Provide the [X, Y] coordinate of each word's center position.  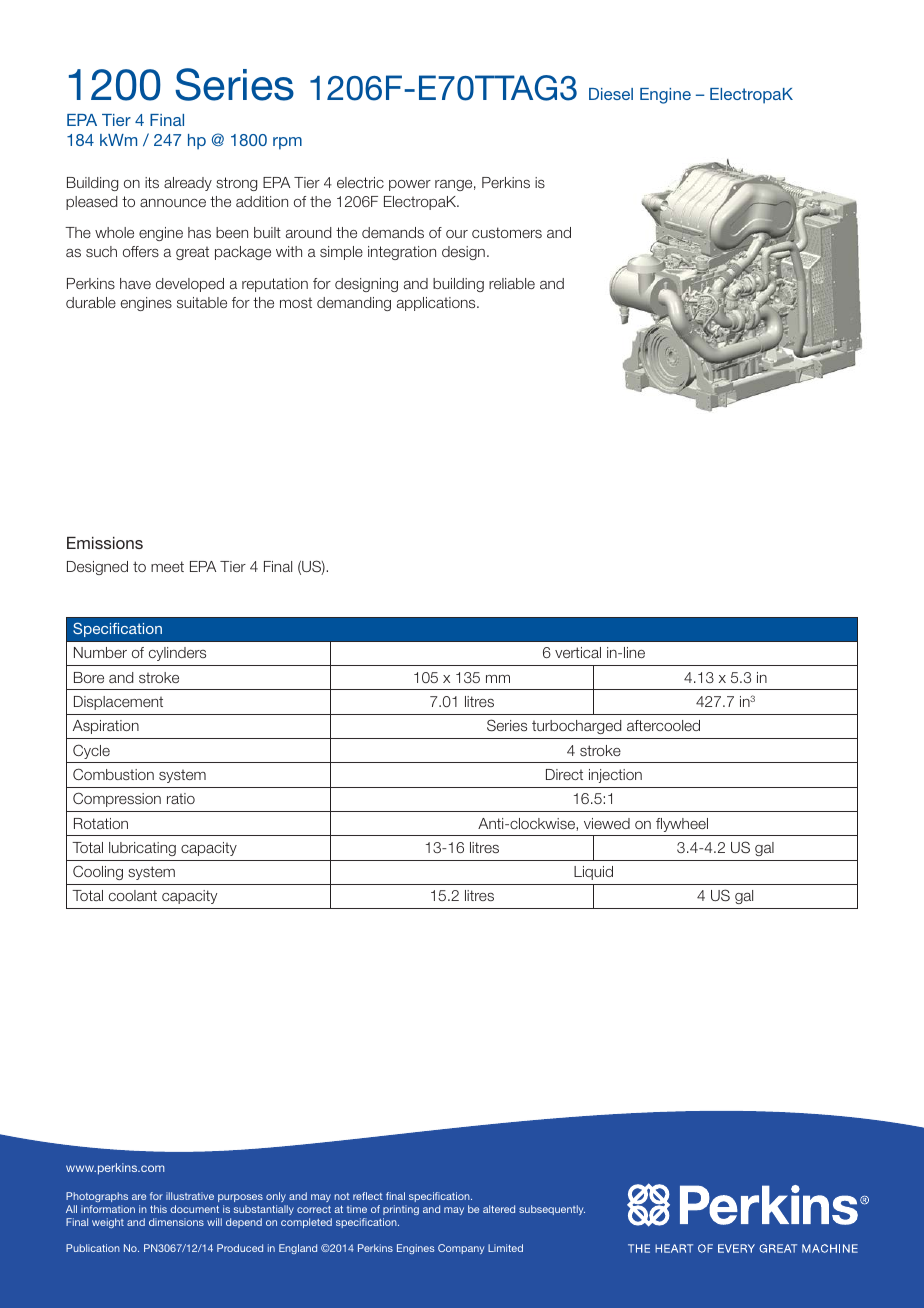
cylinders [177, 654]
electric [360, 182]
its [152, 182]
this [158, 1209]
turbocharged [577, 727]
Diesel [611, 94]
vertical [578, 652]
